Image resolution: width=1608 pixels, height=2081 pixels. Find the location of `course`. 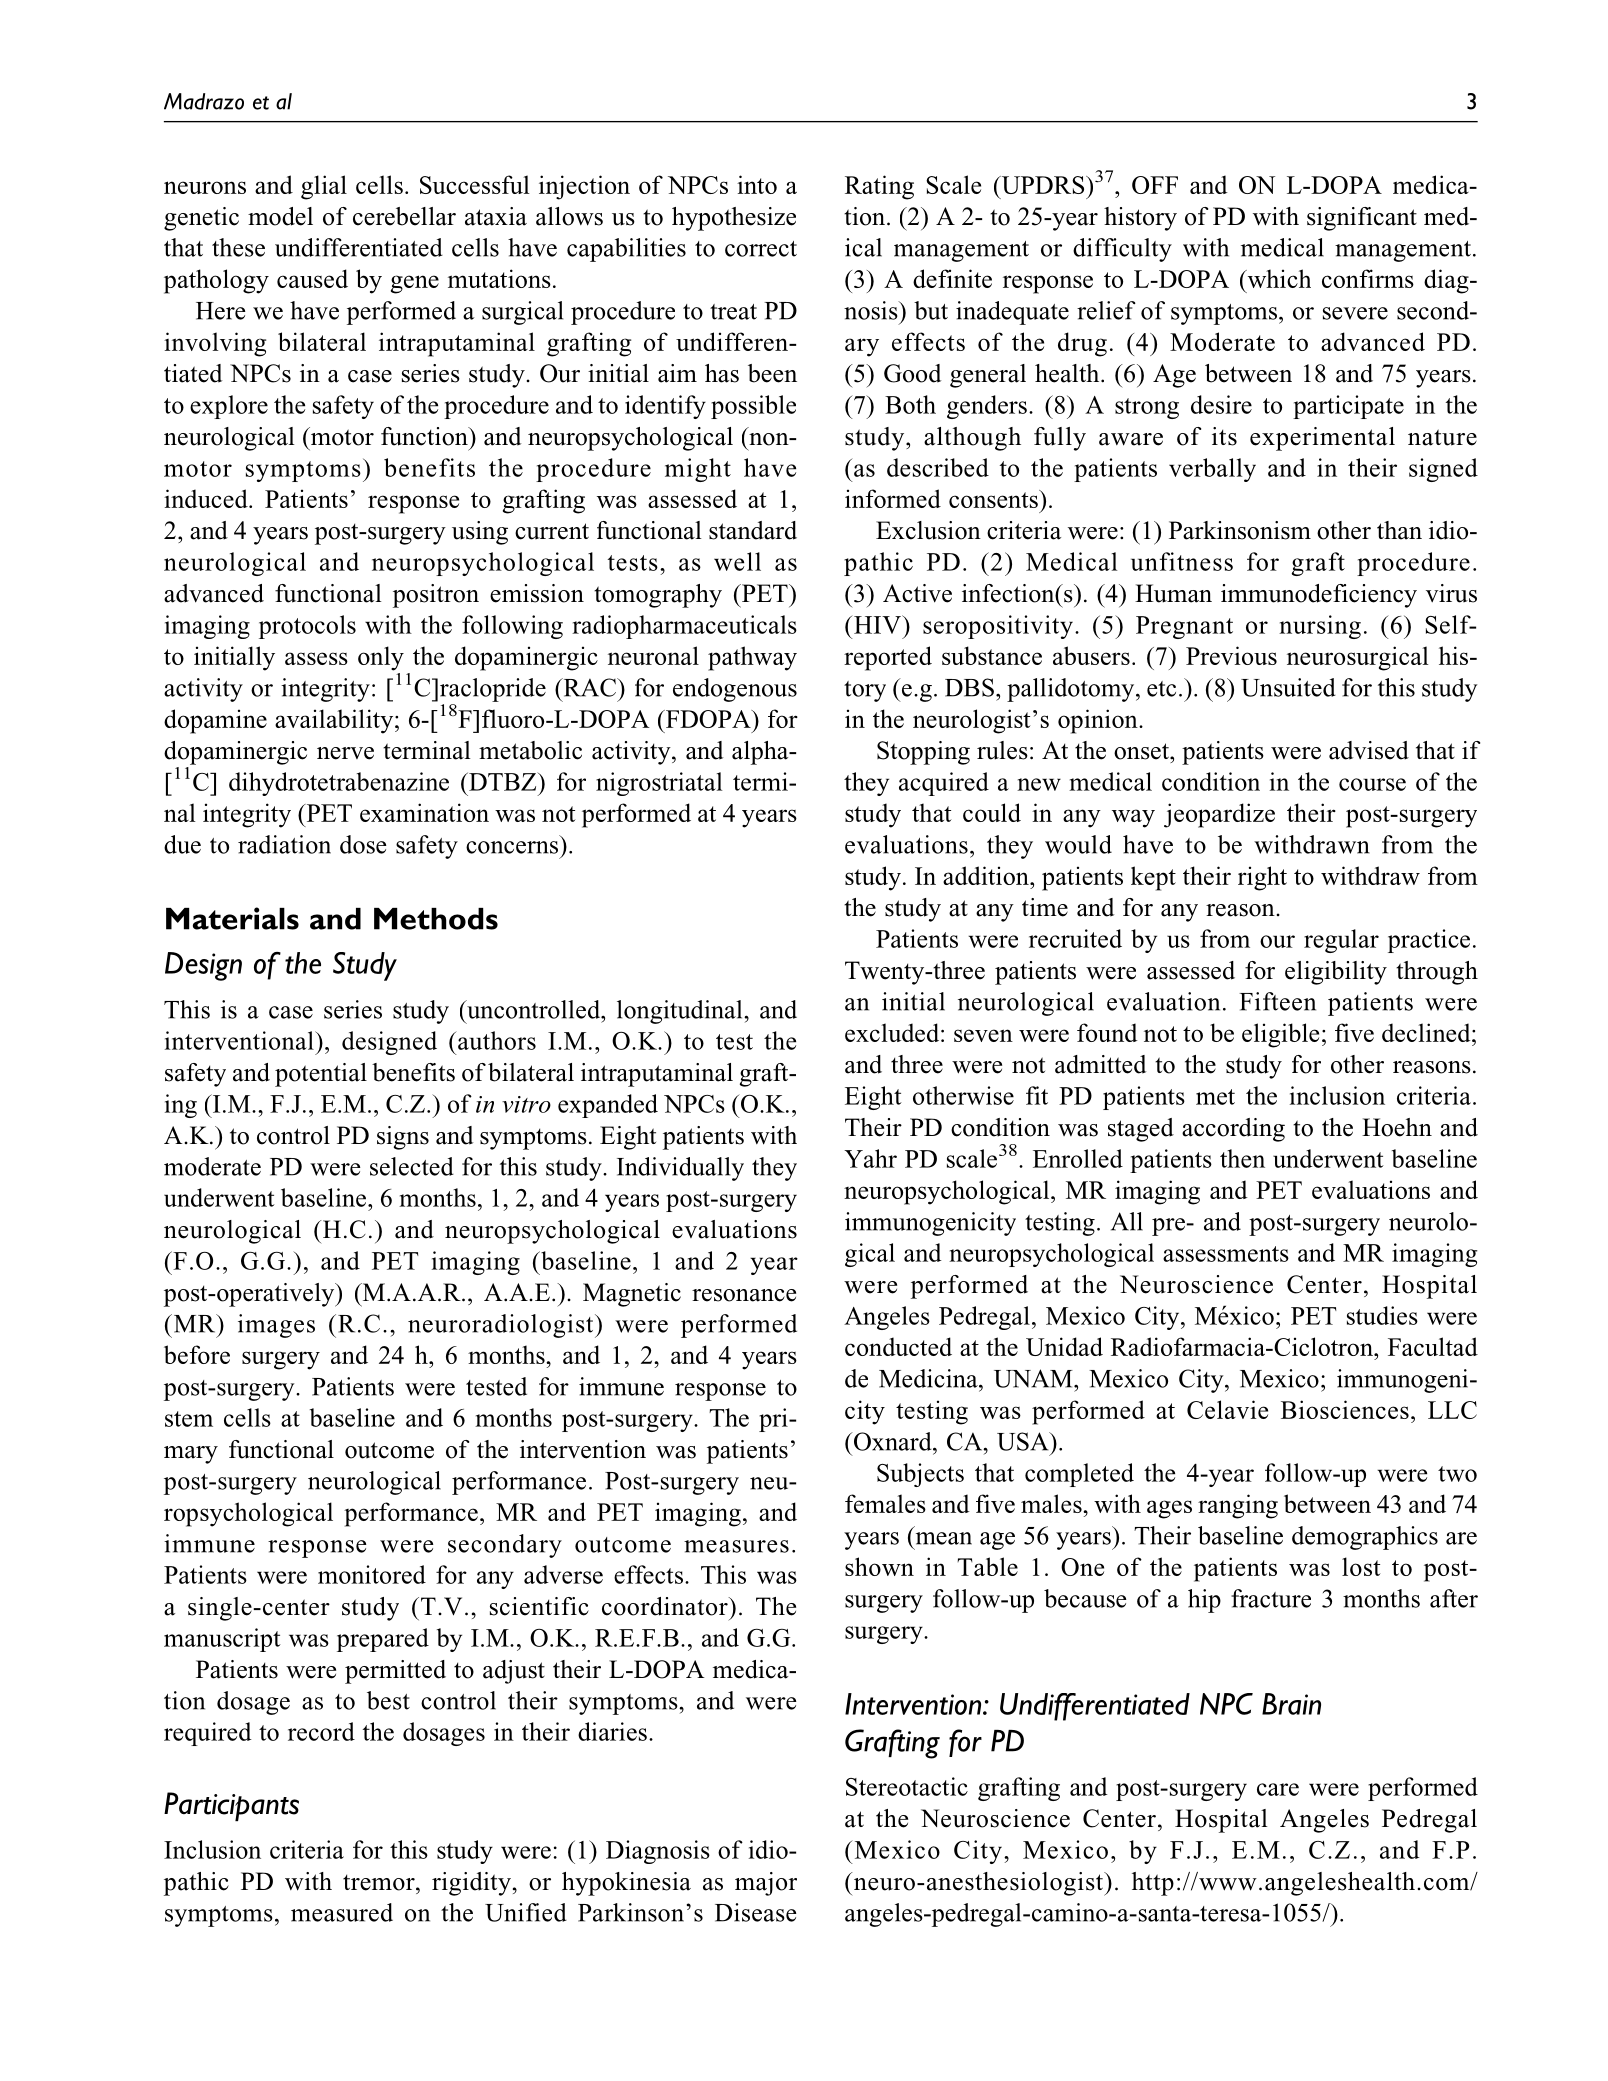

course is located at coordinates (1372, 784).
